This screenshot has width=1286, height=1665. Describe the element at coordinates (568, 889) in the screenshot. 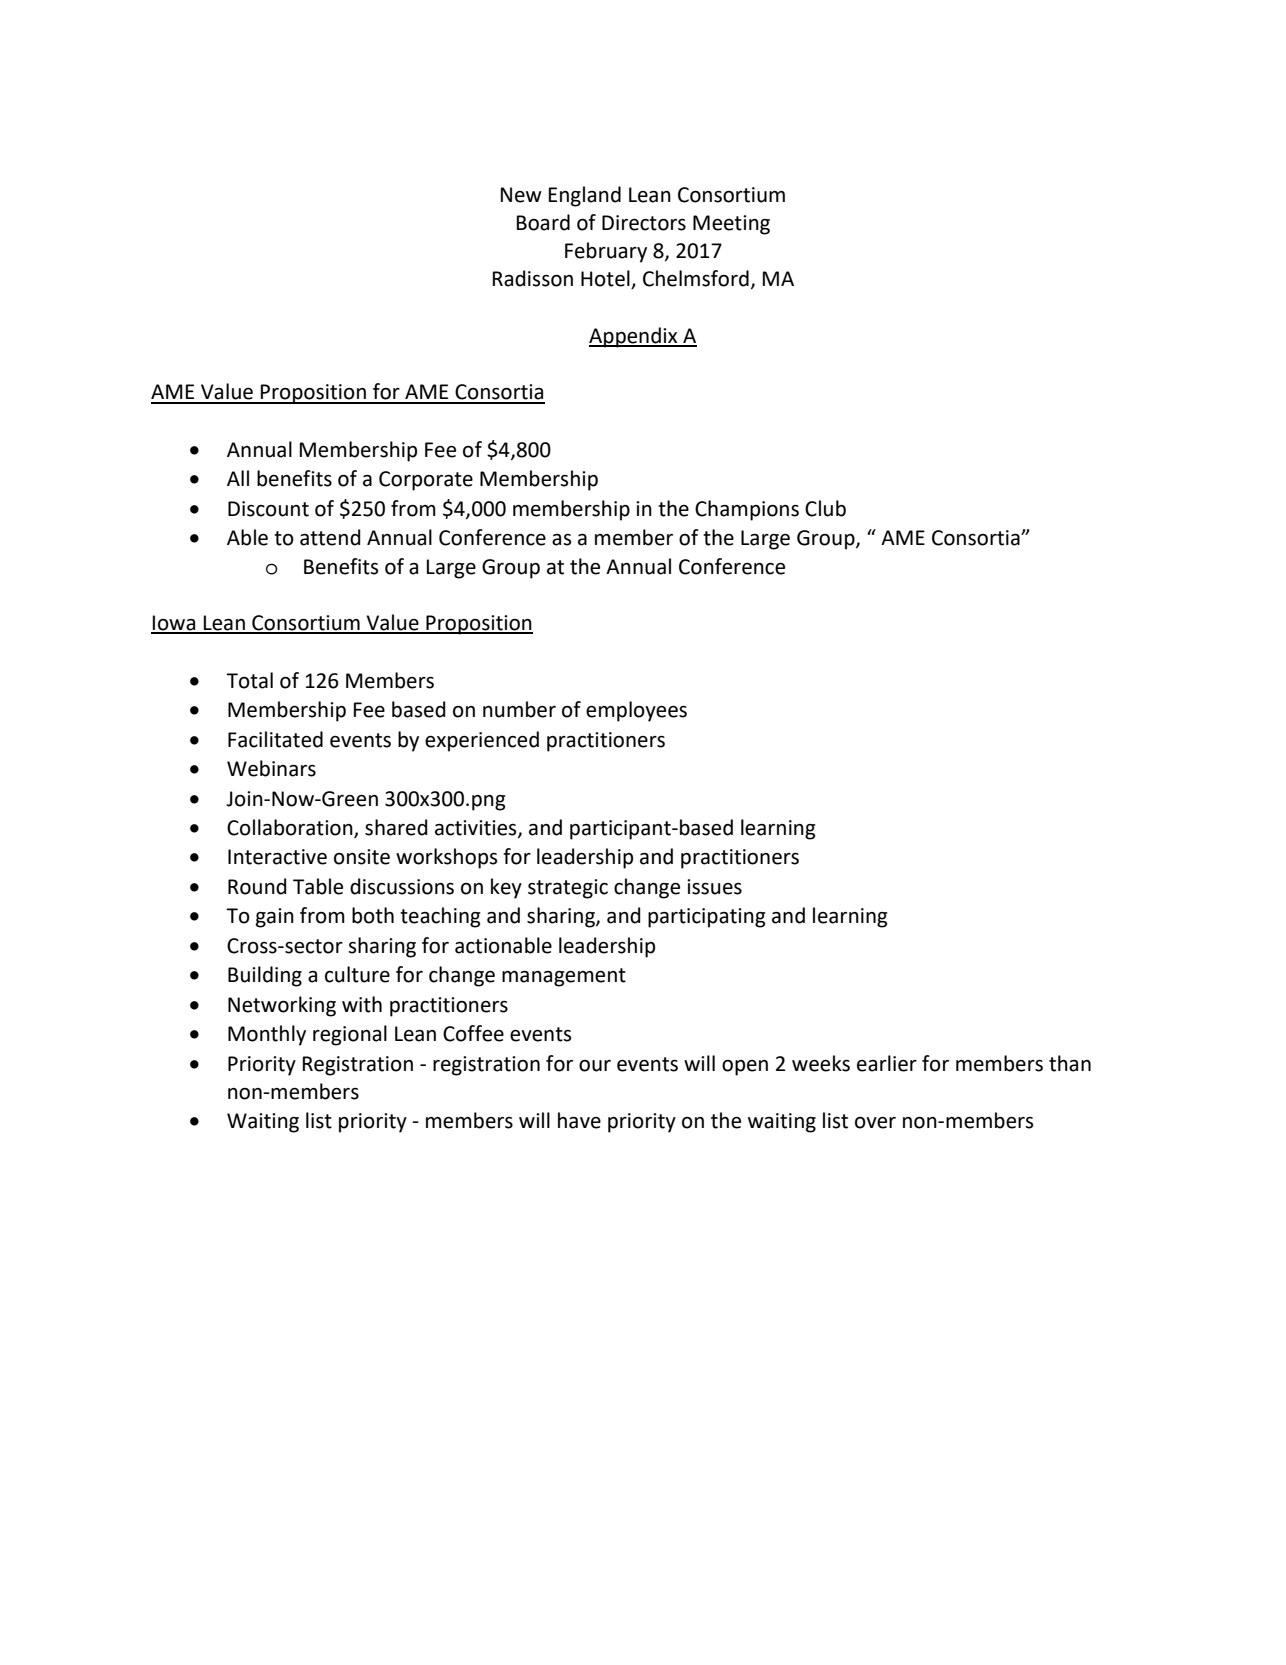

I see `strategic` at that location.
